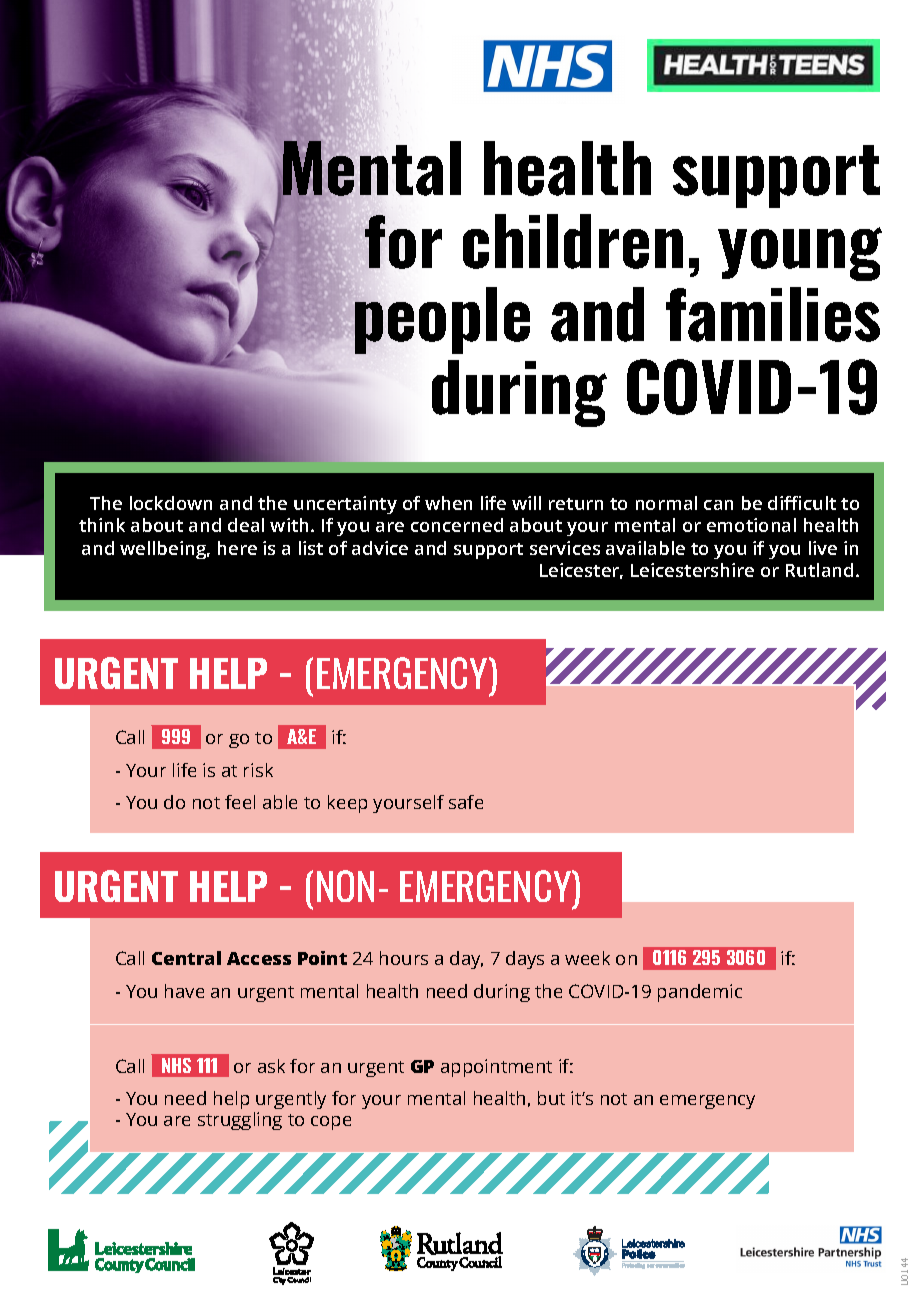  What do you see at coordinates (171, 503) in the screenshot?
I see `lockdown` at bounding box center [171, 503].
